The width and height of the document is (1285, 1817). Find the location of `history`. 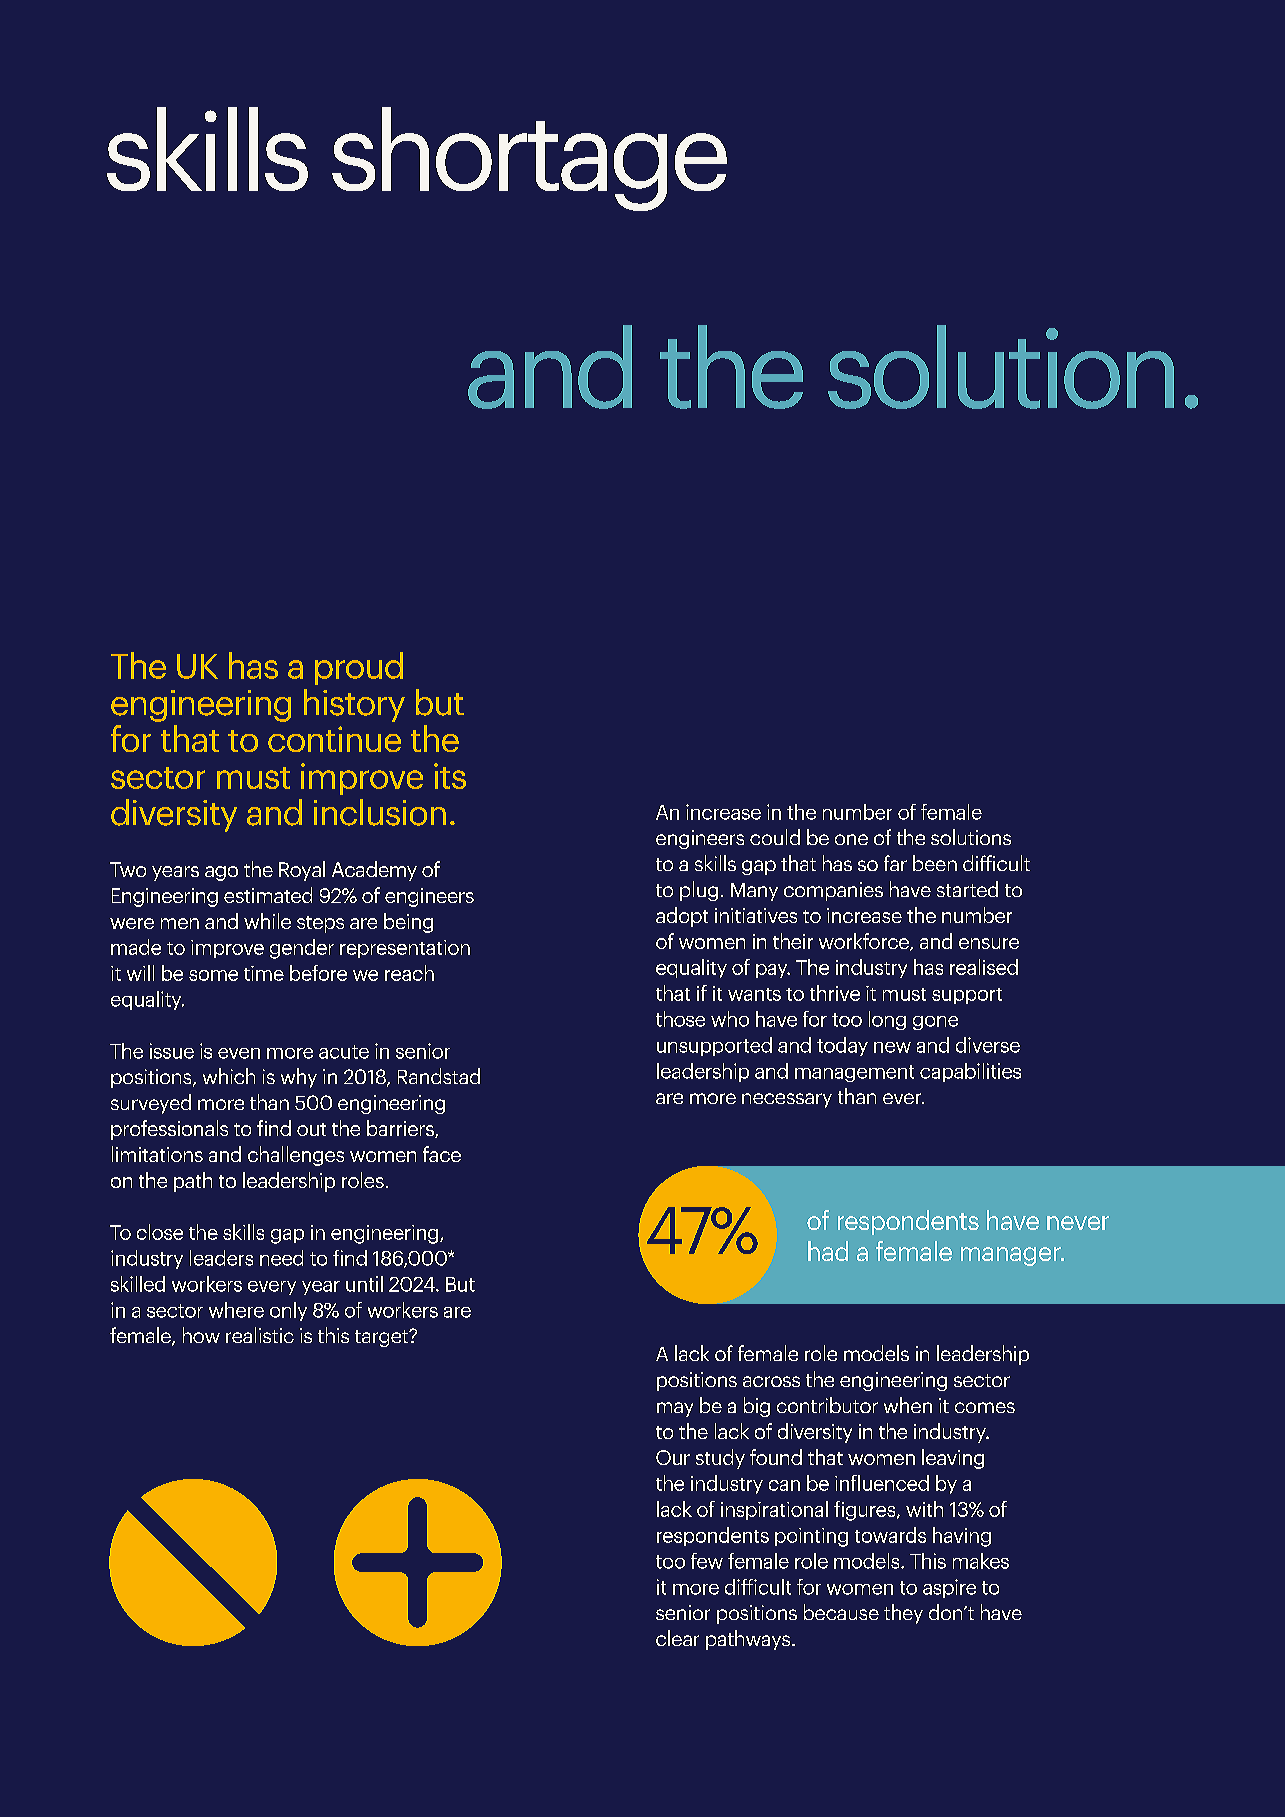

history is located at coordinates (354, 705).
